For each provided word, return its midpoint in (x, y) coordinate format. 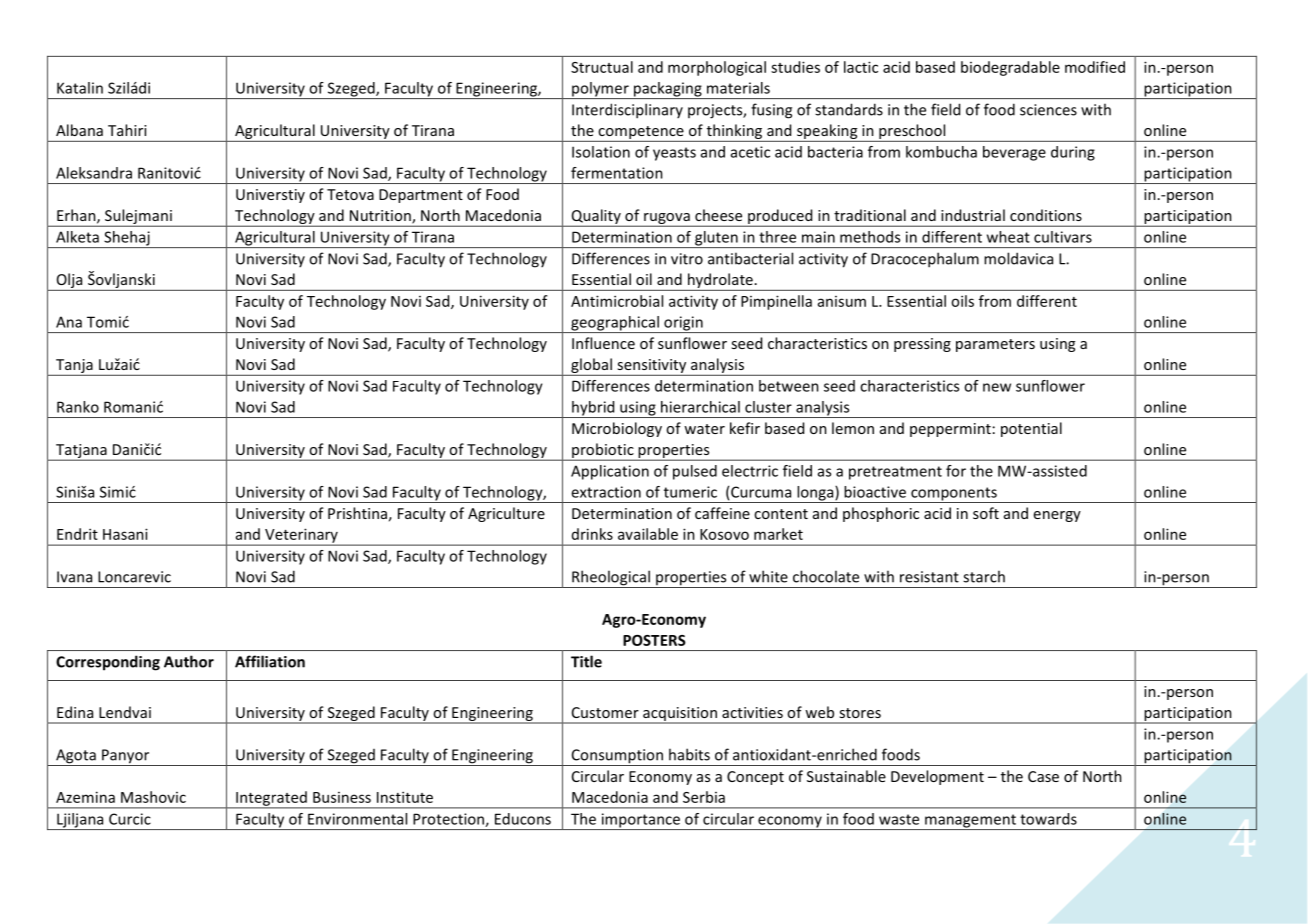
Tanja (74, 366)
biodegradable (1010, 68)
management (970, 822)
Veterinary (301, 536)
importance (640, 821)
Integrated (271, 799)
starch (984, 576)
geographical (615, 324)
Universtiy (270, 196)
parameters (995, 345)
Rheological (611, 579)
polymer (600, 90)
